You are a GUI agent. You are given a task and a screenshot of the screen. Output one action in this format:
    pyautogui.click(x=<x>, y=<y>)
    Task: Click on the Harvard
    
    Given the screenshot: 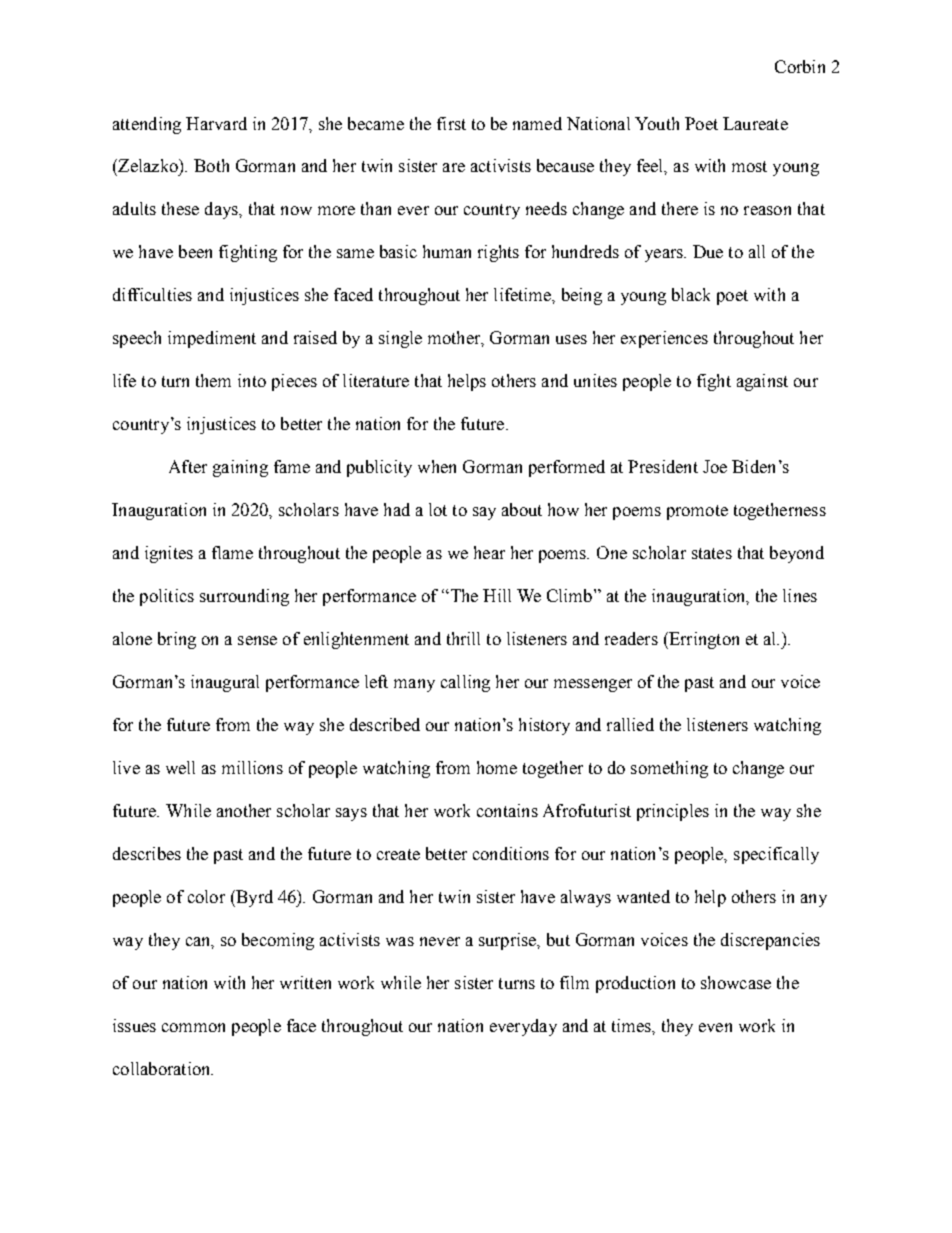 What is the action you would take?
    pyautogui.click(x=216, y=123)
